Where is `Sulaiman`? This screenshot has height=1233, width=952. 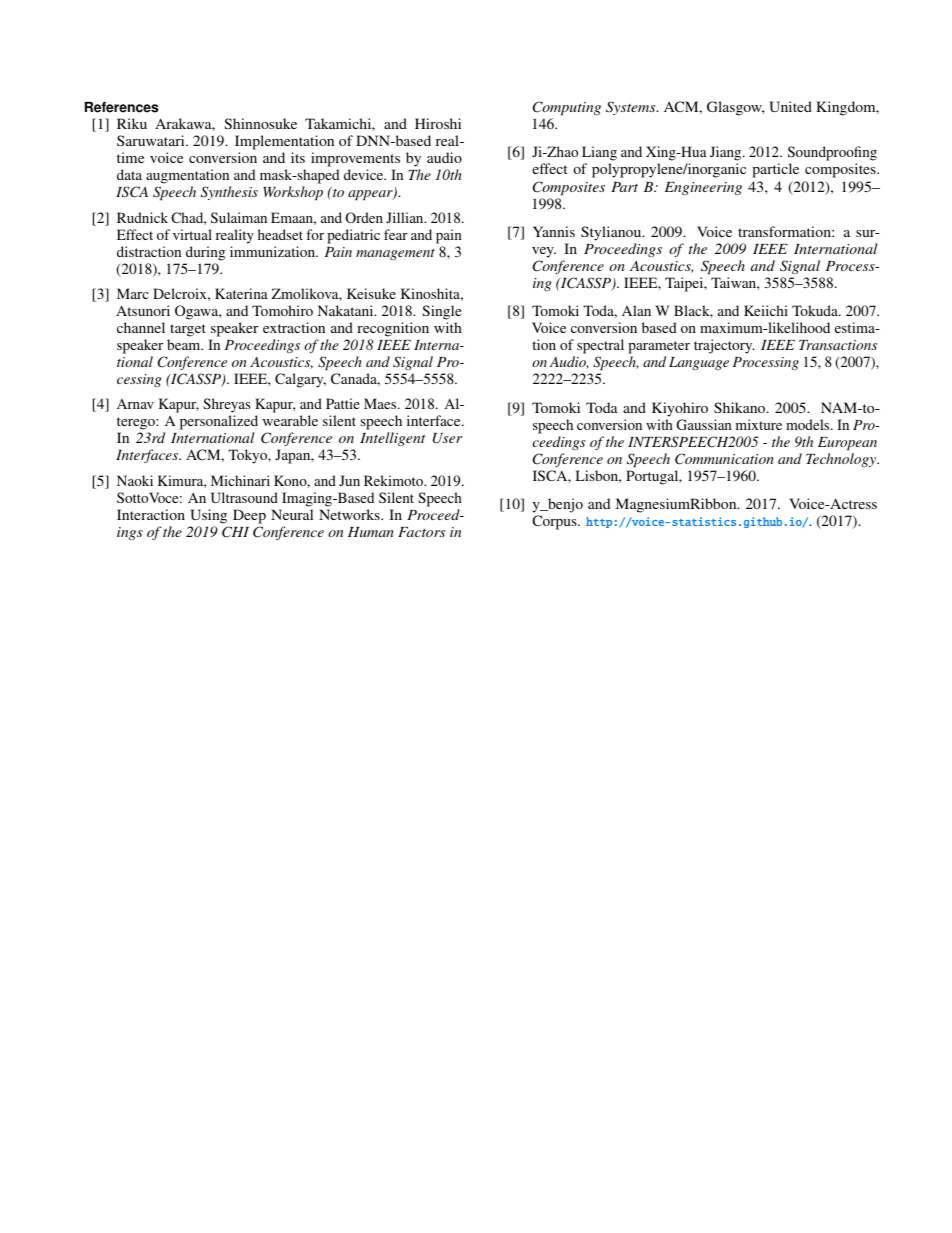 Sulaiman is located at coordinates (239, 217).
